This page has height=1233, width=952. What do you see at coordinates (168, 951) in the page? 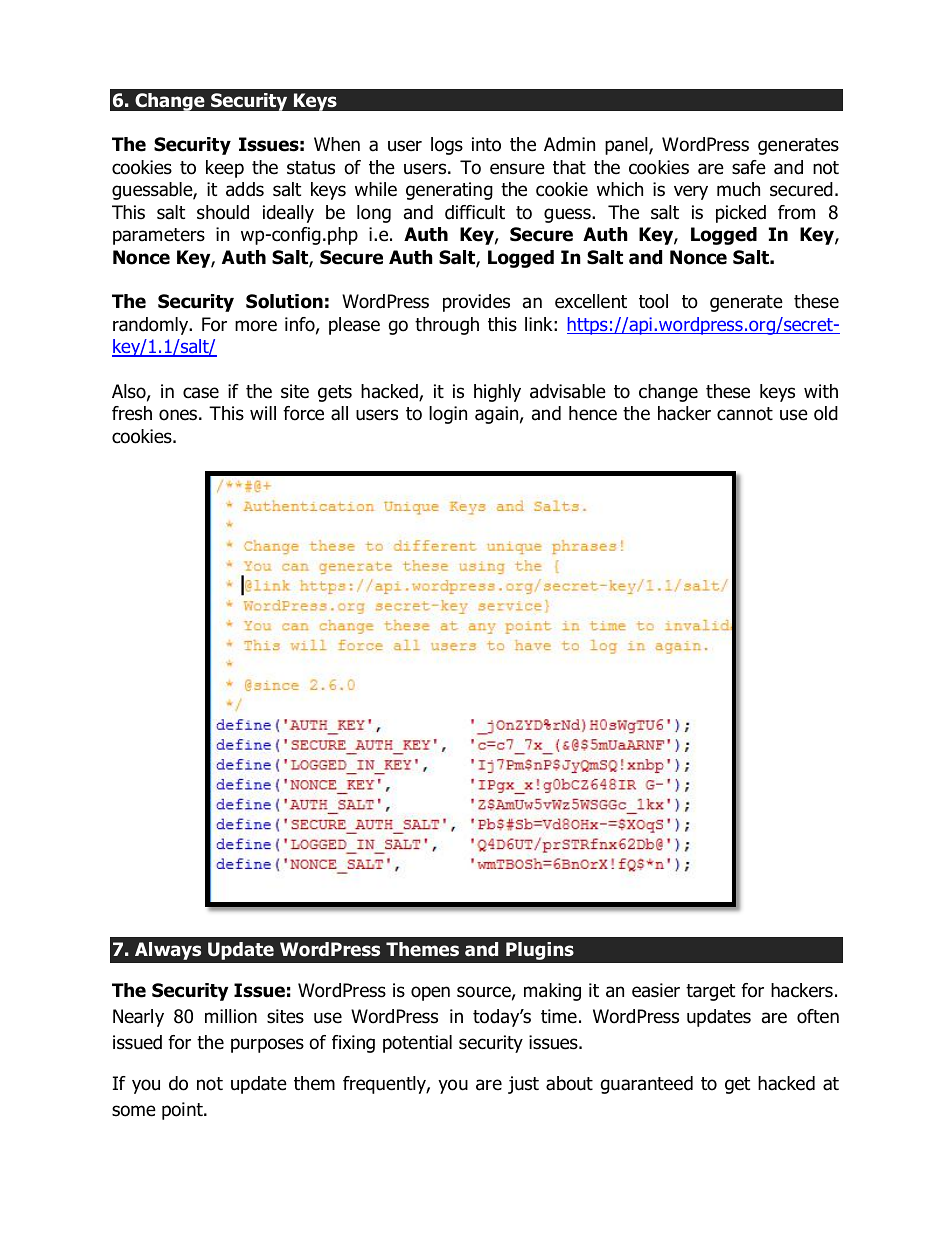
I see `Always` at bounding box center [168, 951].
